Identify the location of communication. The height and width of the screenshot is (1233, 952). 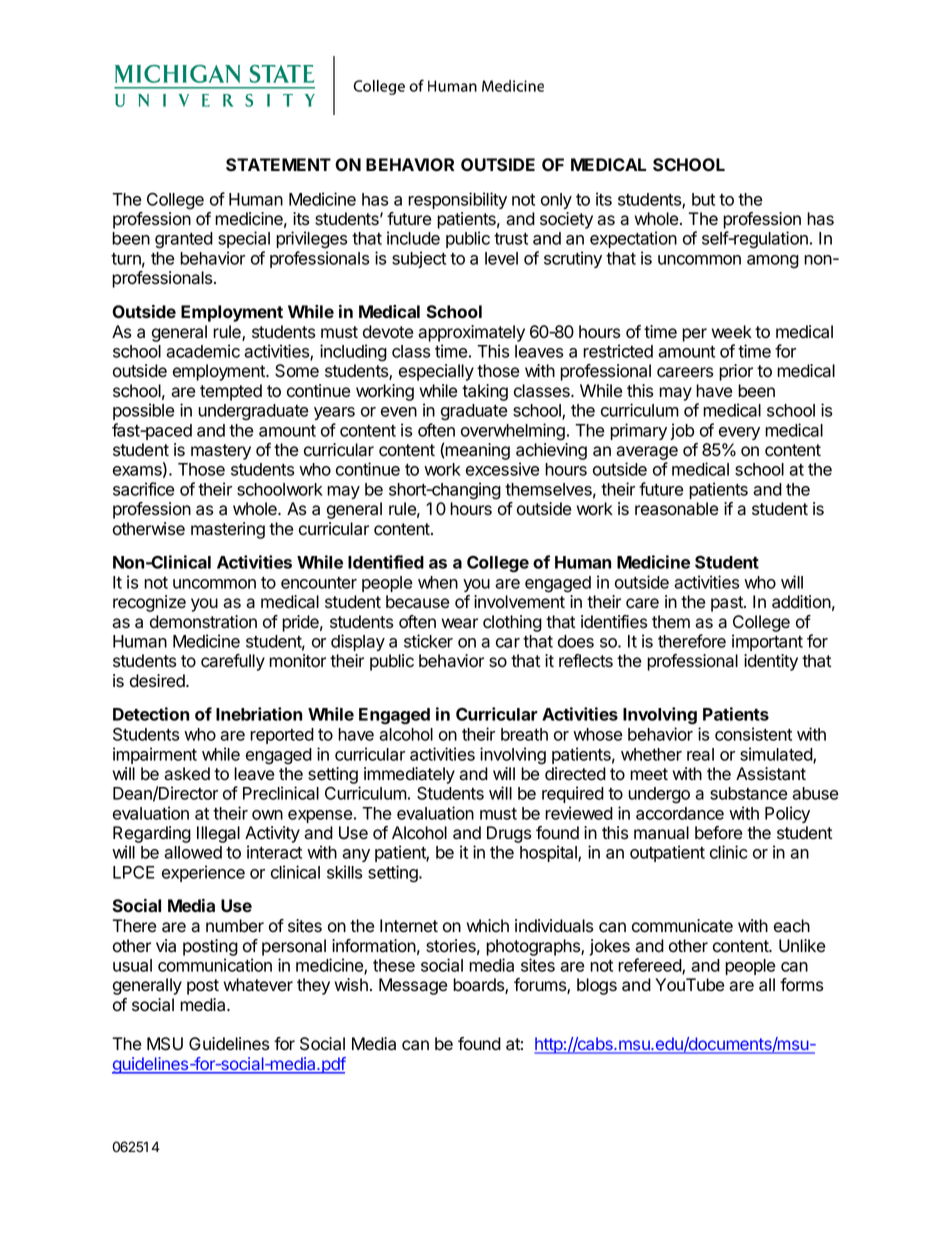
(215, 965).
